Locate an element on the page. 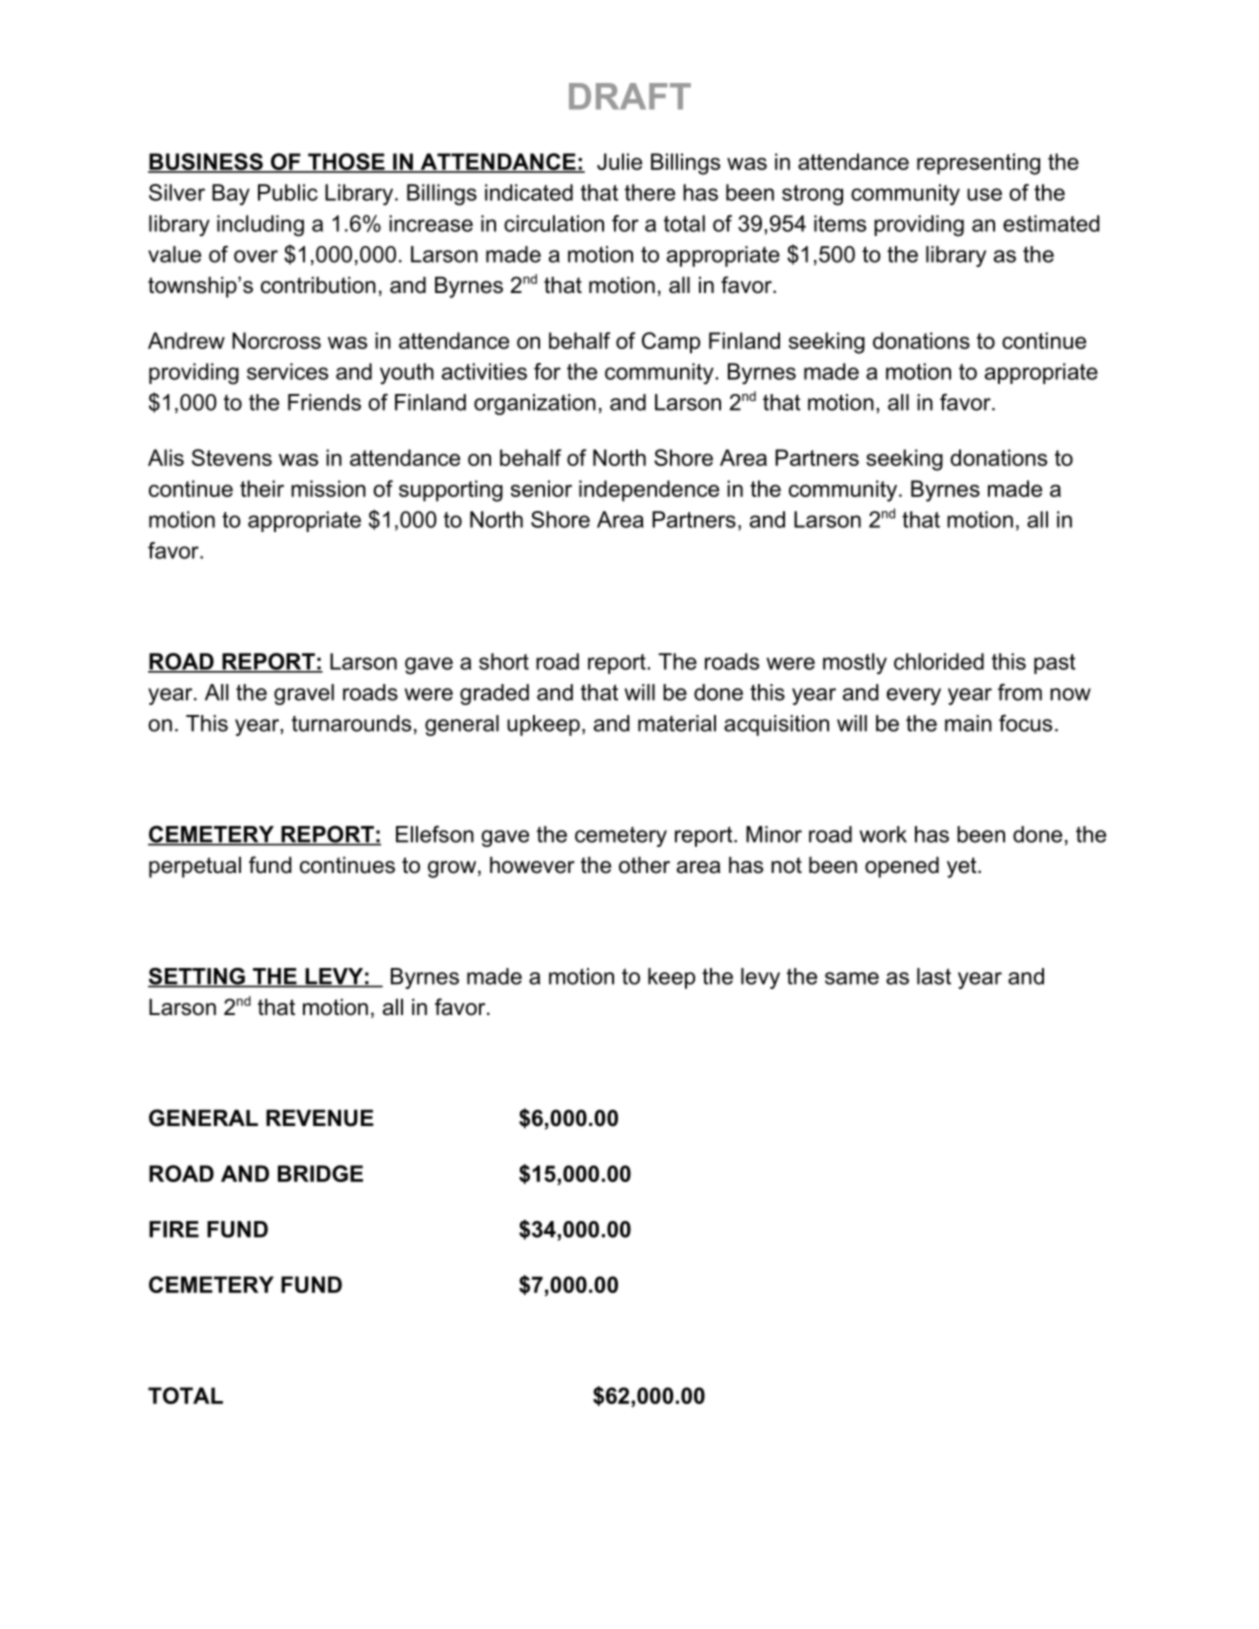  last is located at coordinates (934, 976).
